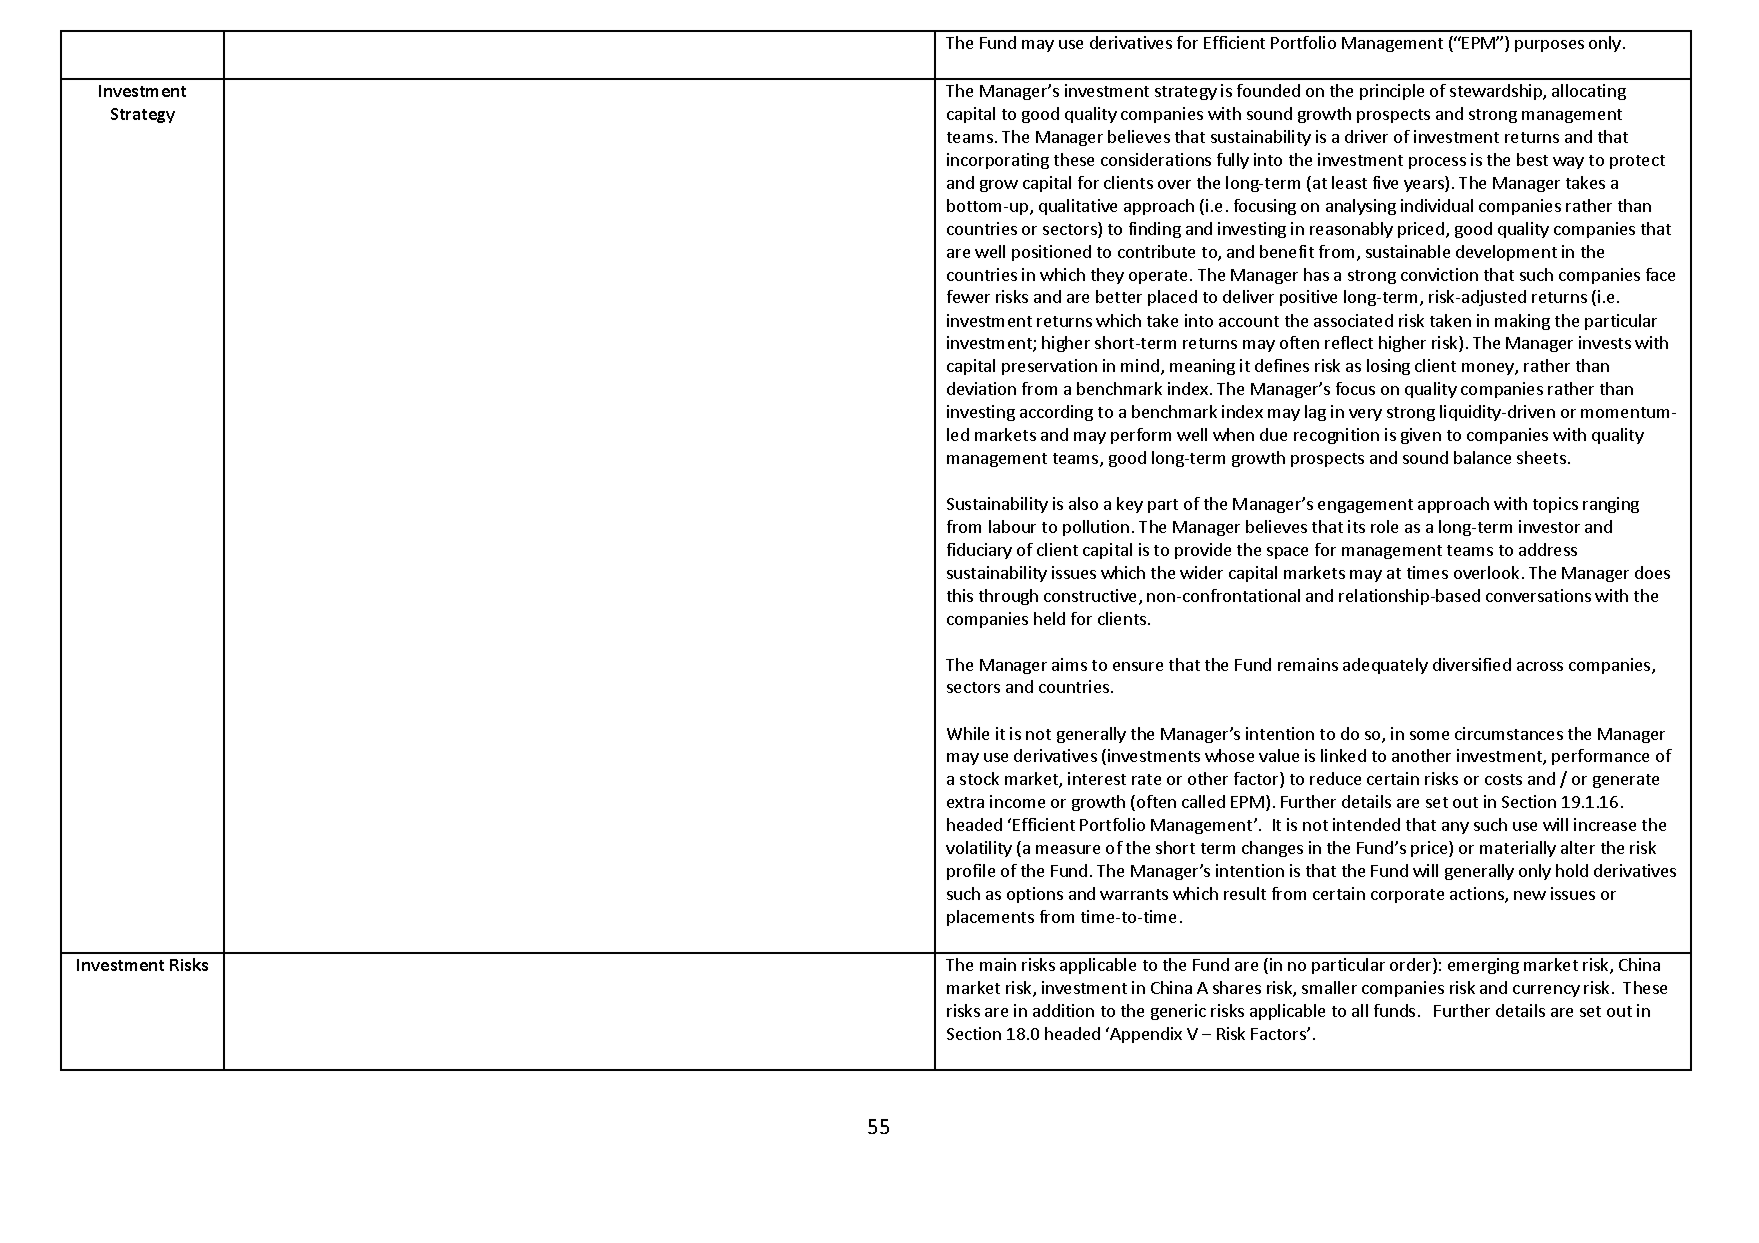  I want to click on positioned, so click(1051, 253).
